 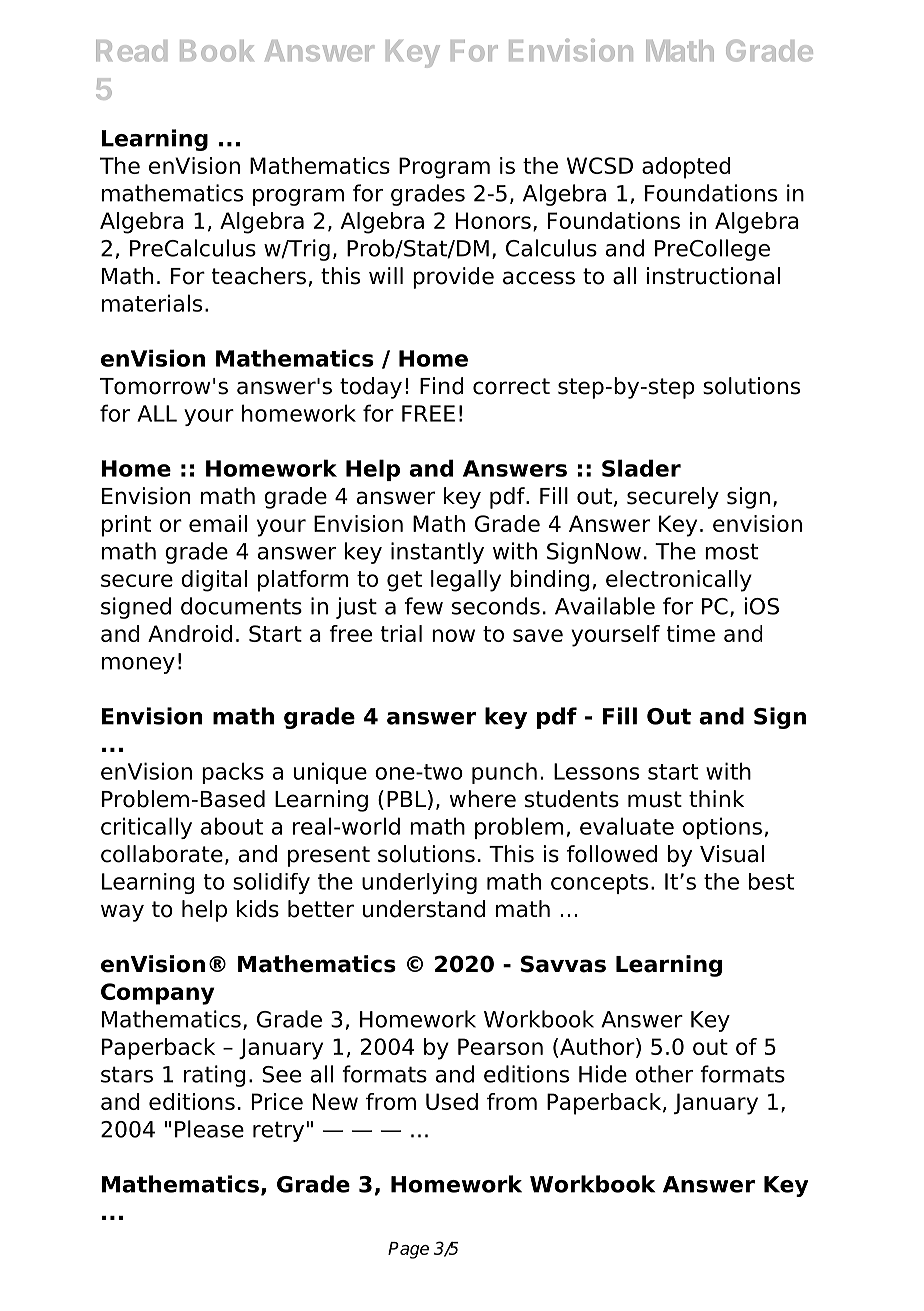 I want to click on materials, so click(x=152, y=303).
